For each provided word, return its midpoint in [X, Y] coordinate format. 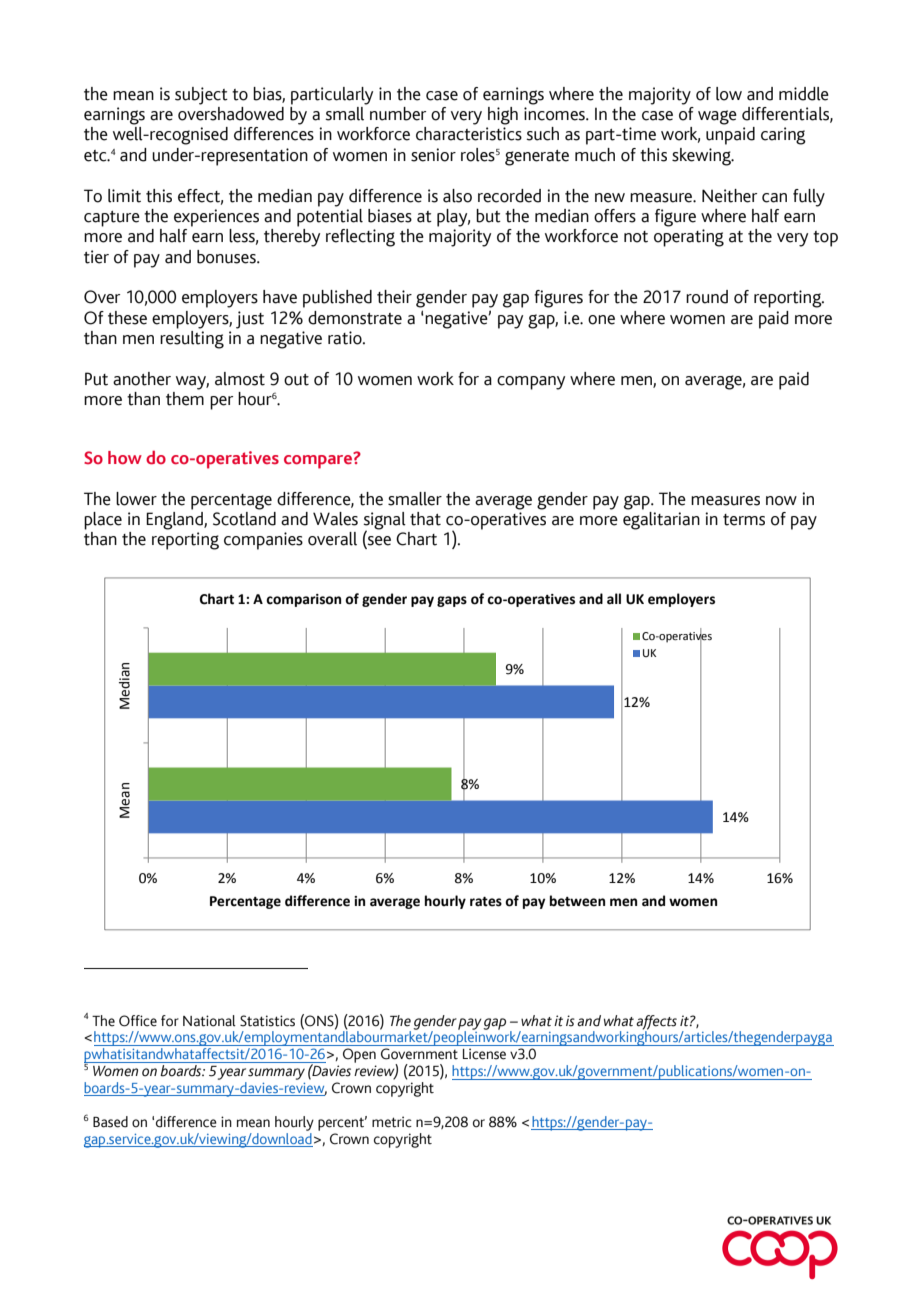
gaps [452, 601]
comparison [303, 600]
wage [717, 117]
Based [110, 1122]
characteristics [469, 134]
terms [744, 520]
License [484, 1054]
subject [201, 96]
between [577, 901]
